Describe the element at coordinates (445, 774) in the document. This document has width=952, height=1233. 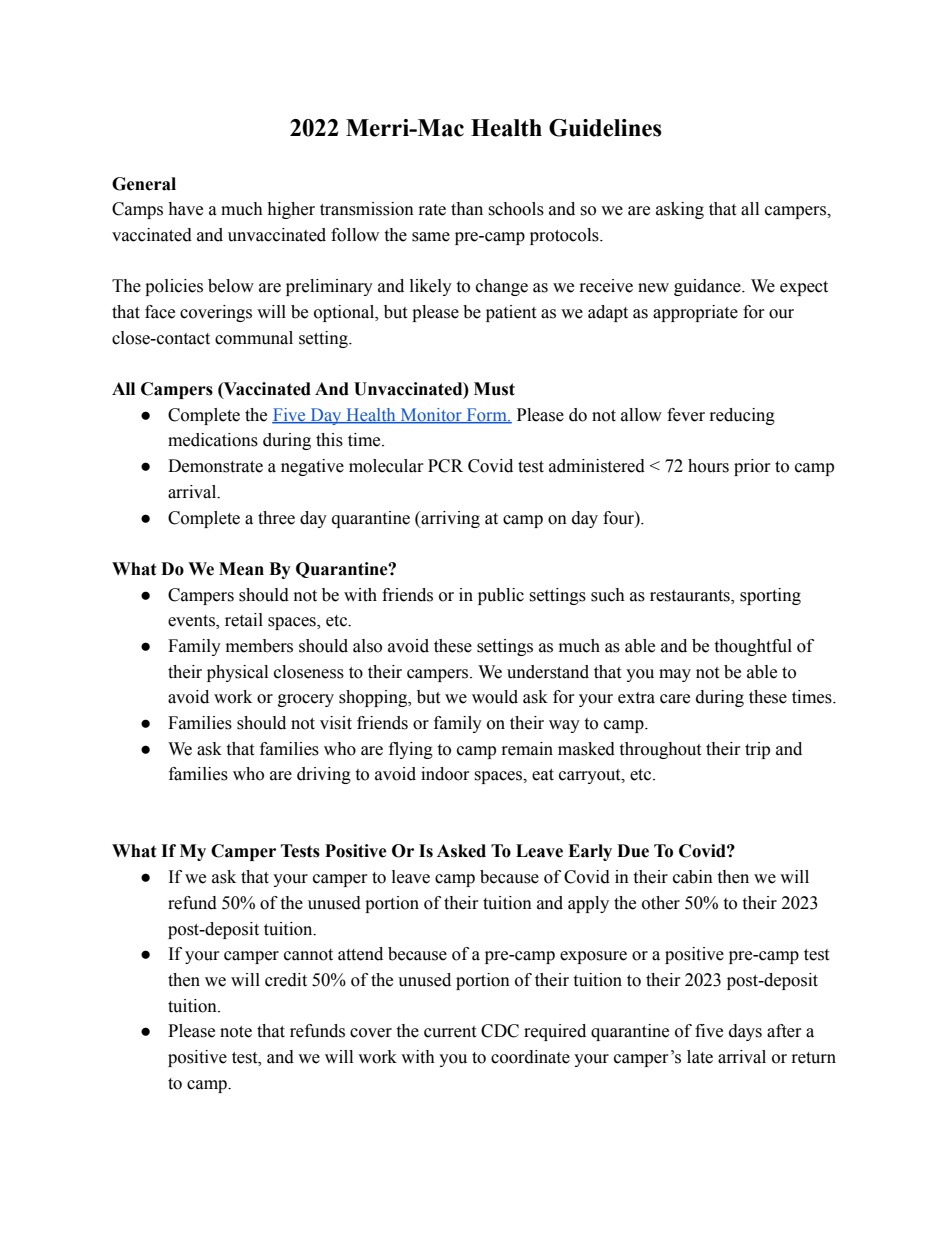
I see `indoor` at that location.
